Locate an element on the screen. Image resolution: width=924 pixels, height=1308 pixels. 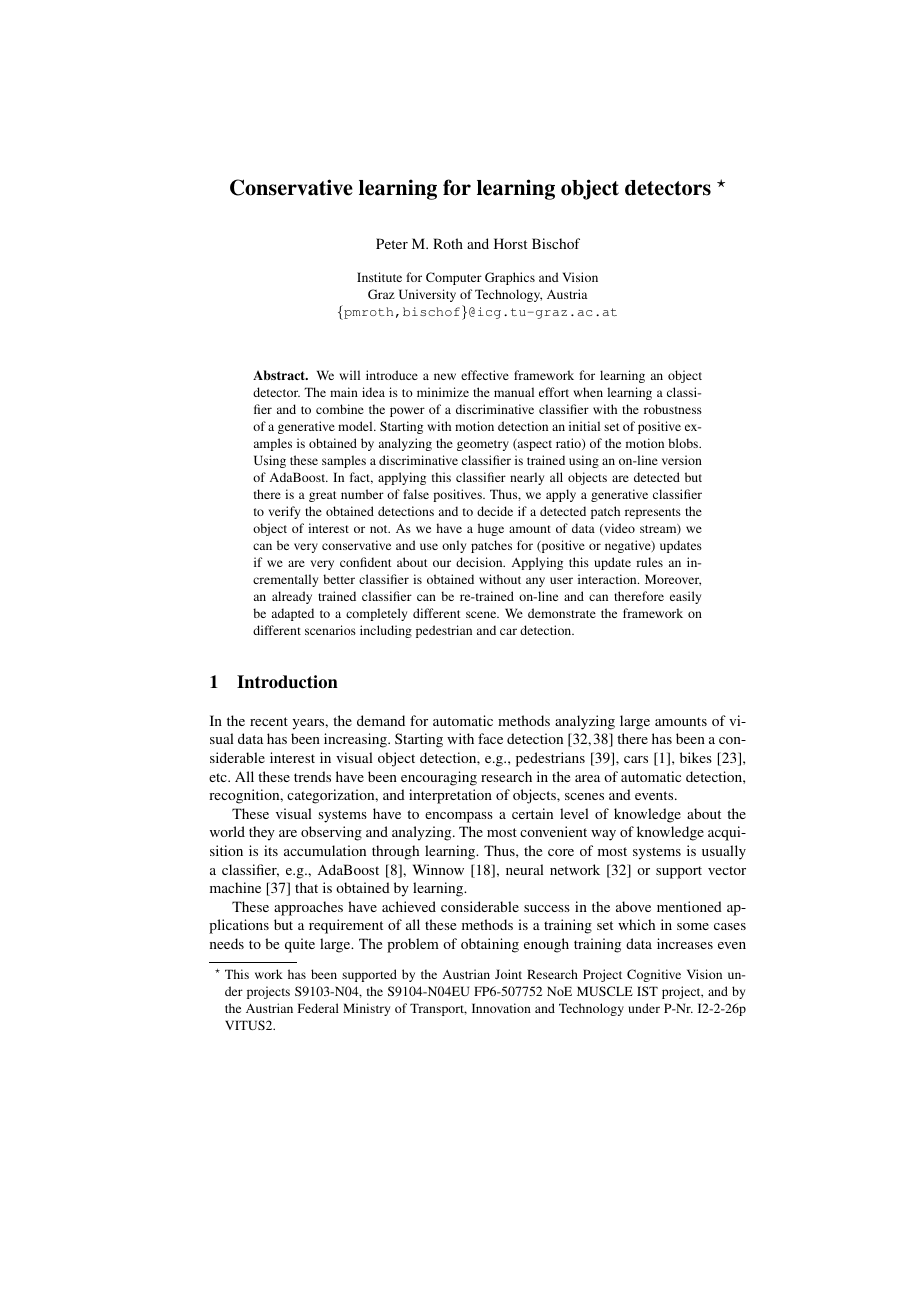
adapted is located at coordinates (293, 614).
